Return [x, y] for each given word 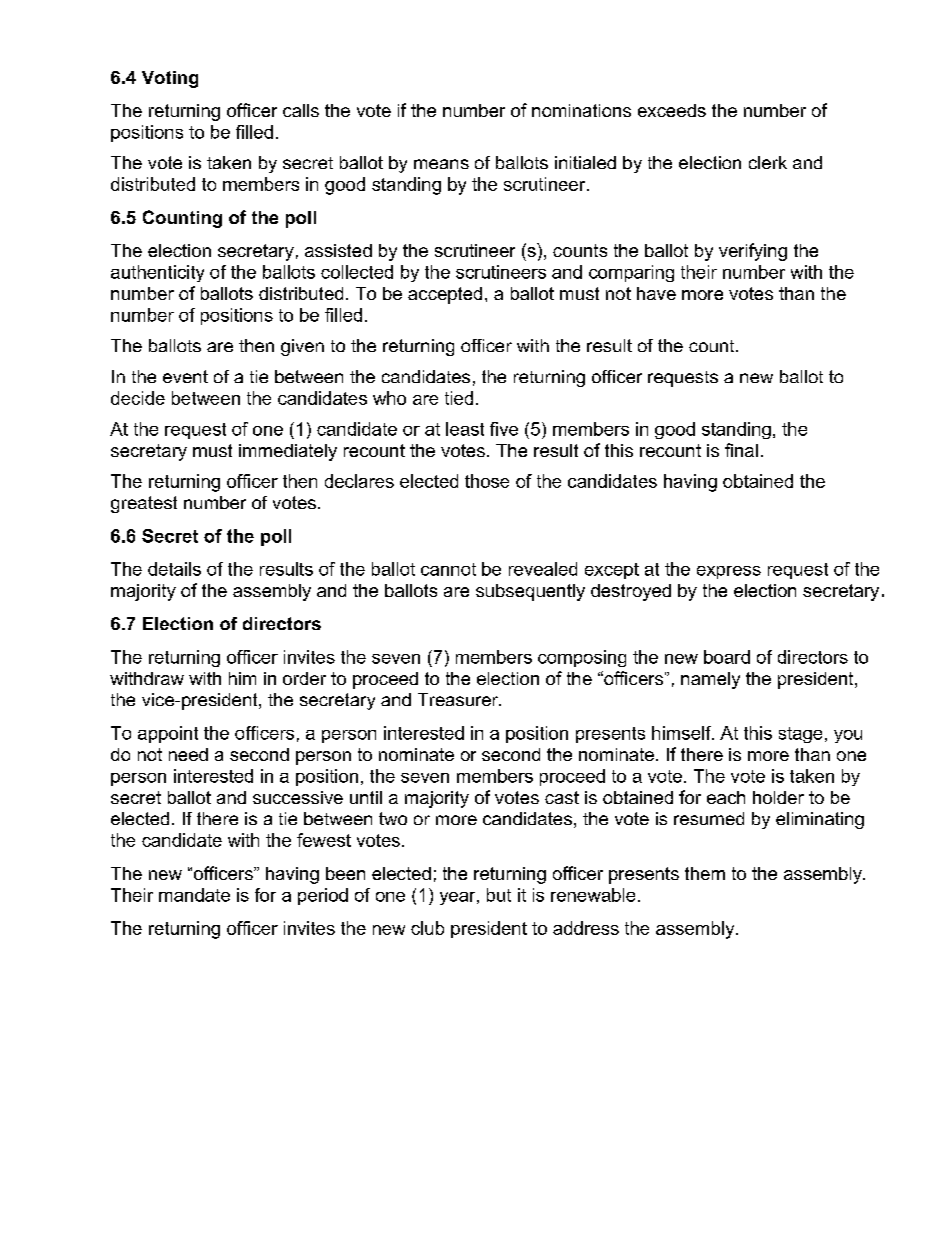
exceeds [672, 110]
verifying [753, 252]
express [729, 572]
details [174, 569]
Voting [170, 79]
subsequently [530, 592]
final [741, 450]
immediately [288, 452]
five [504, 429]
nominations [581, 110]
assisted [338, 250]
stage [800, 735]
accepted [445, 295]
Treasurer [459, 699]
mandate [194, 895]
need [188, 754]
